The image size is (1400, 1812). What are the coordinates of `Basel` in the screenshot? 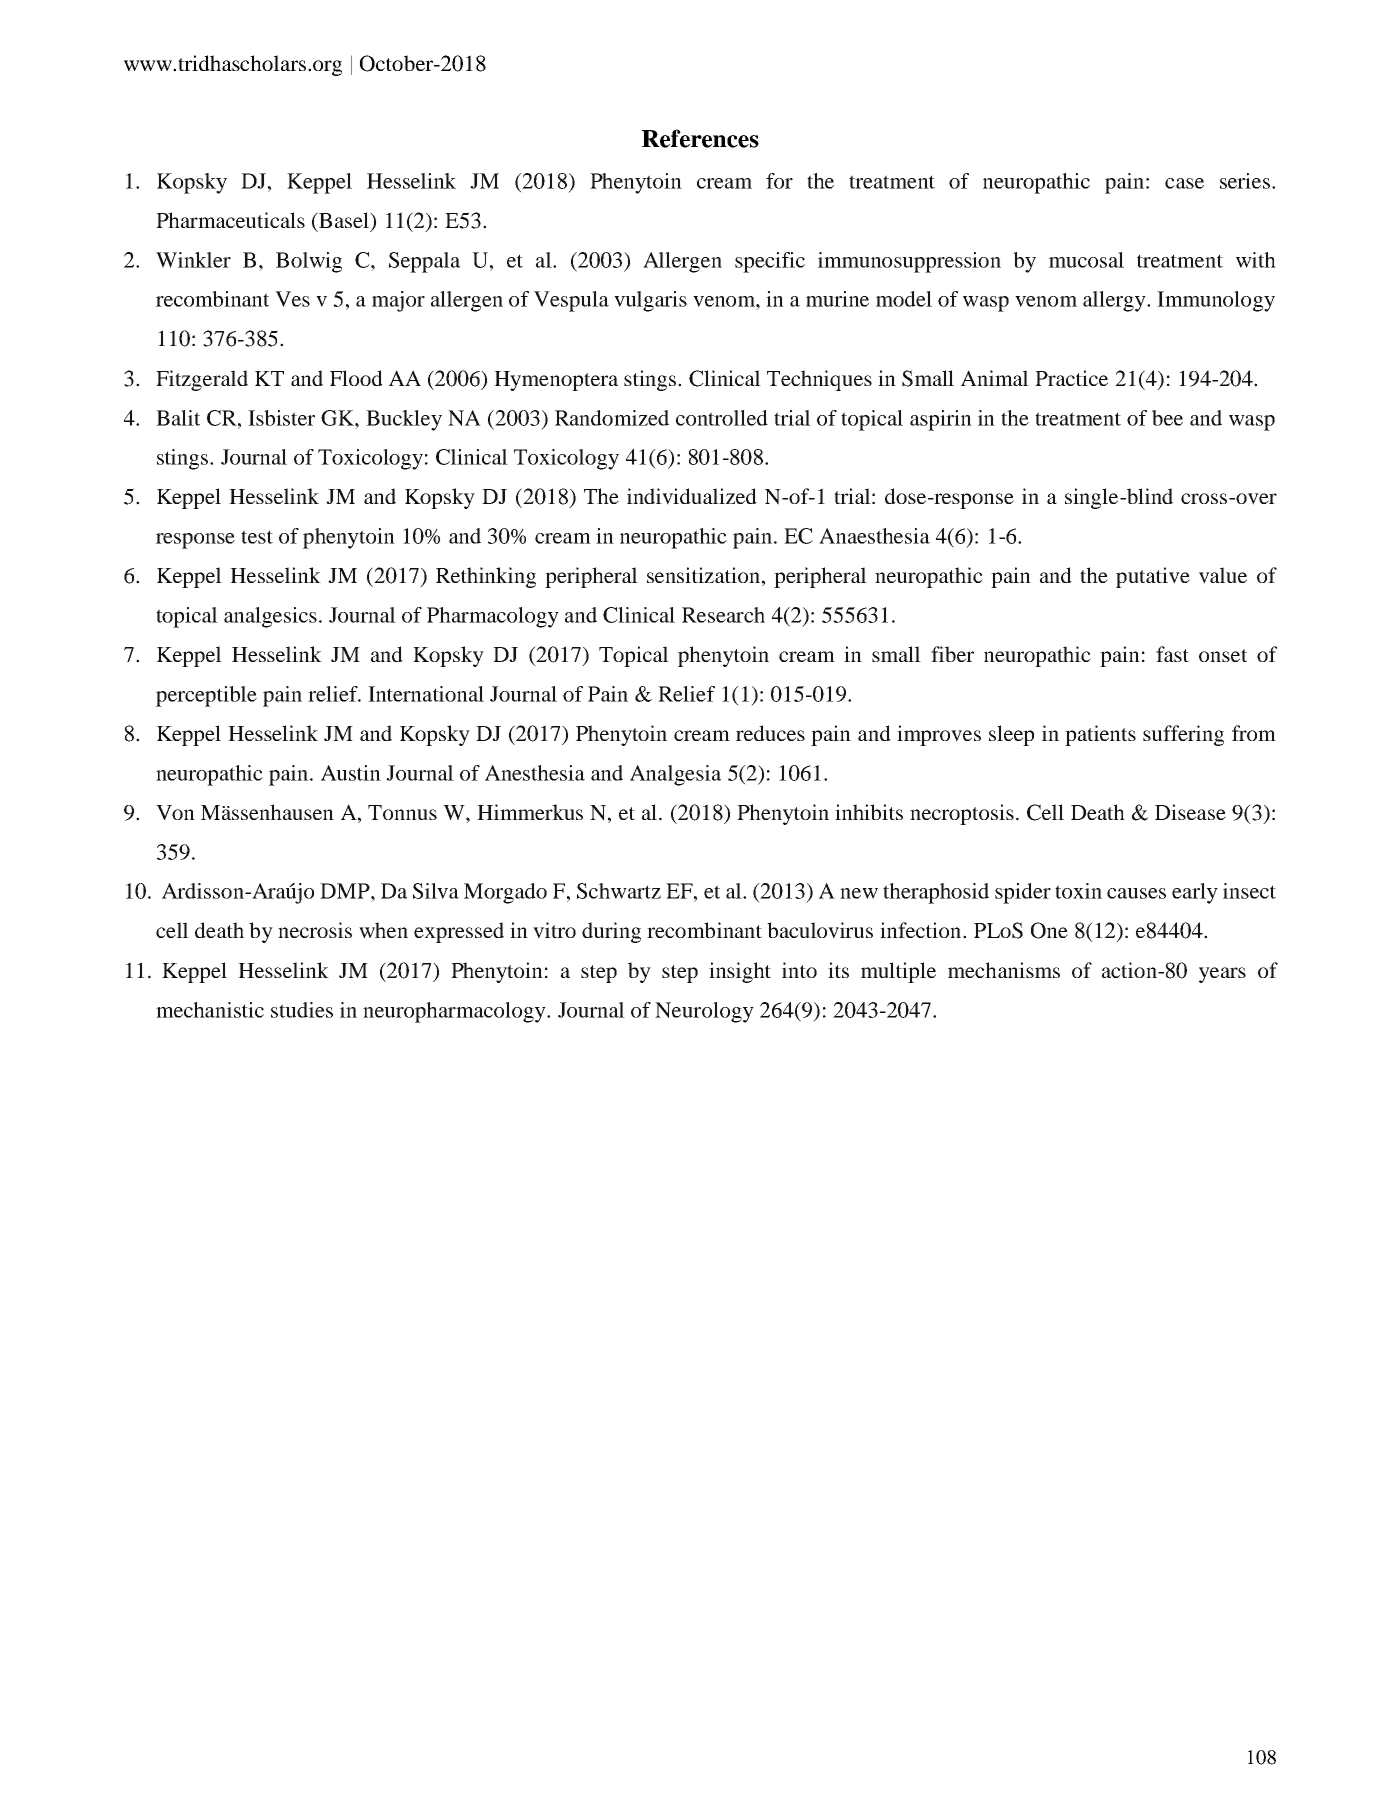 It's located at (344, 221).
